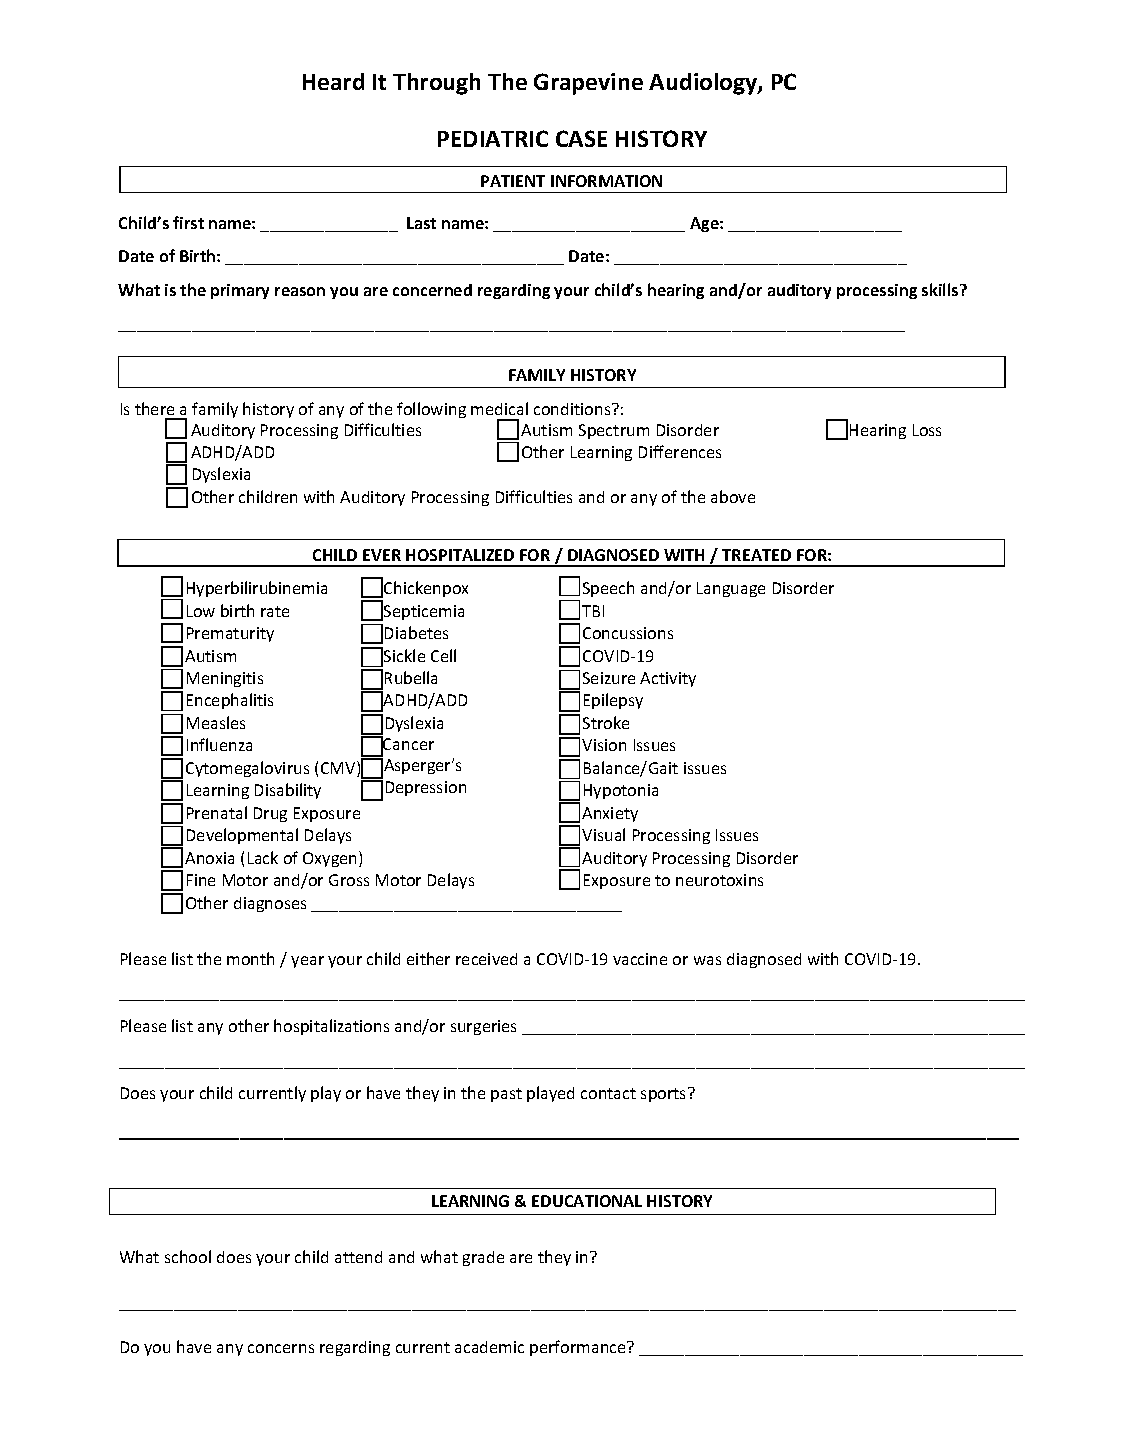 This page has width=1125, height=1456. What do you see at coordinates (587, 1201) in the page?
I see `EDUCATIONAL` at bounding box center [587, 1201].
